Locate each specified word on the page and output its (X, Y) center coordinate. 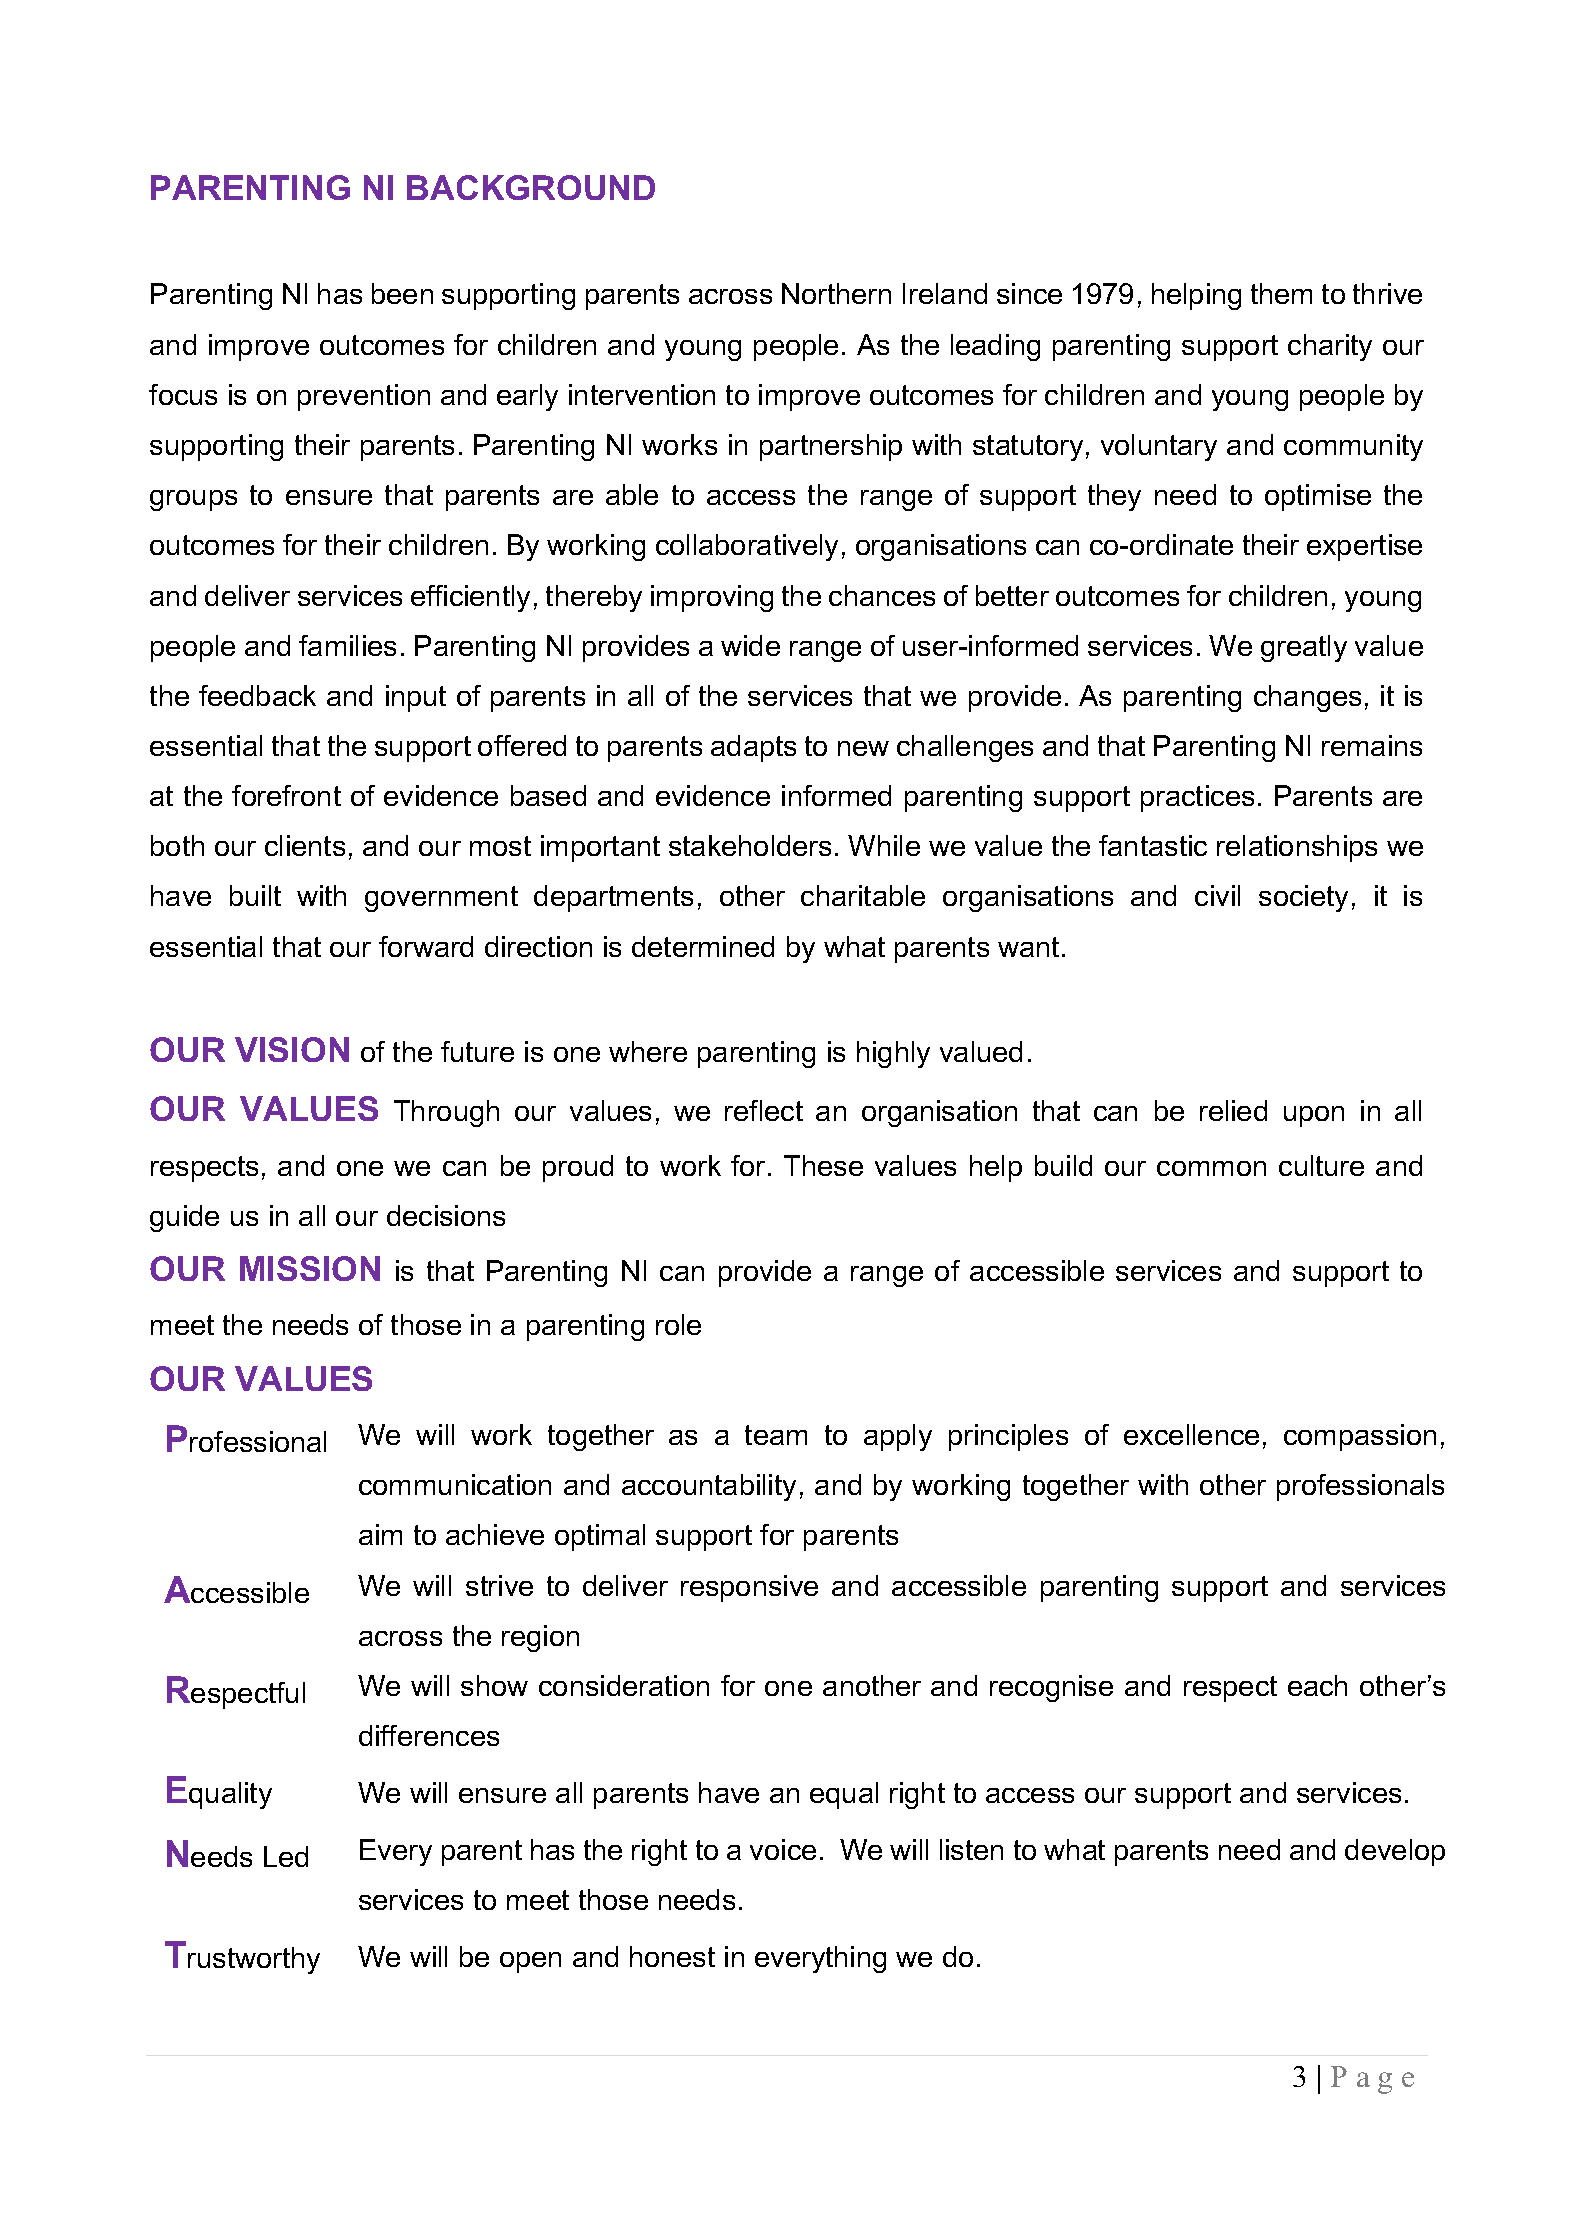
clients (305, 845)
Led (286, 1856)
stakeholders (750, 845)
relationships (1297, 848)
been (402, 293)
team (776, 1435)
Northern (836, 293)
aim (380, 1534)
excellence (1191, 1434)
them (1281, 293)
